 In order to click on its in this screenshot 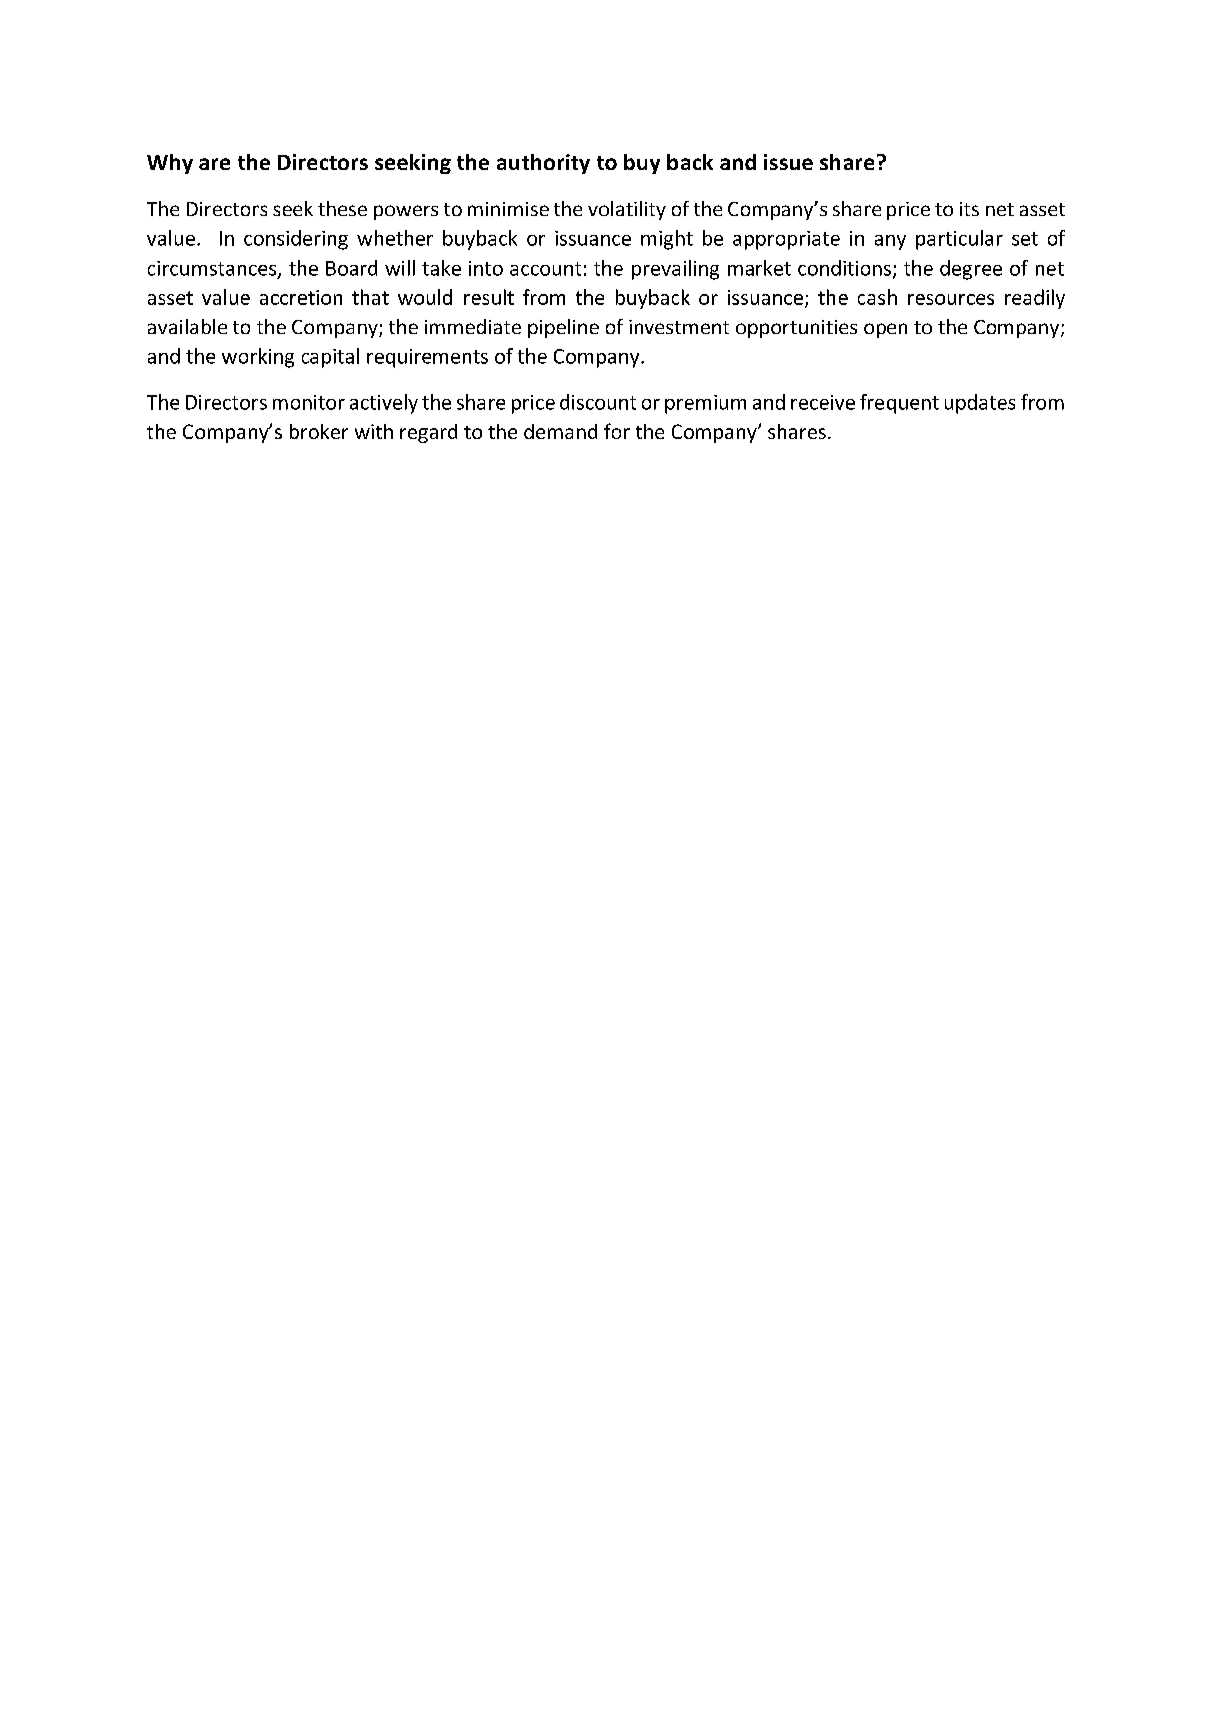, I will do `click(969, 209)`.
